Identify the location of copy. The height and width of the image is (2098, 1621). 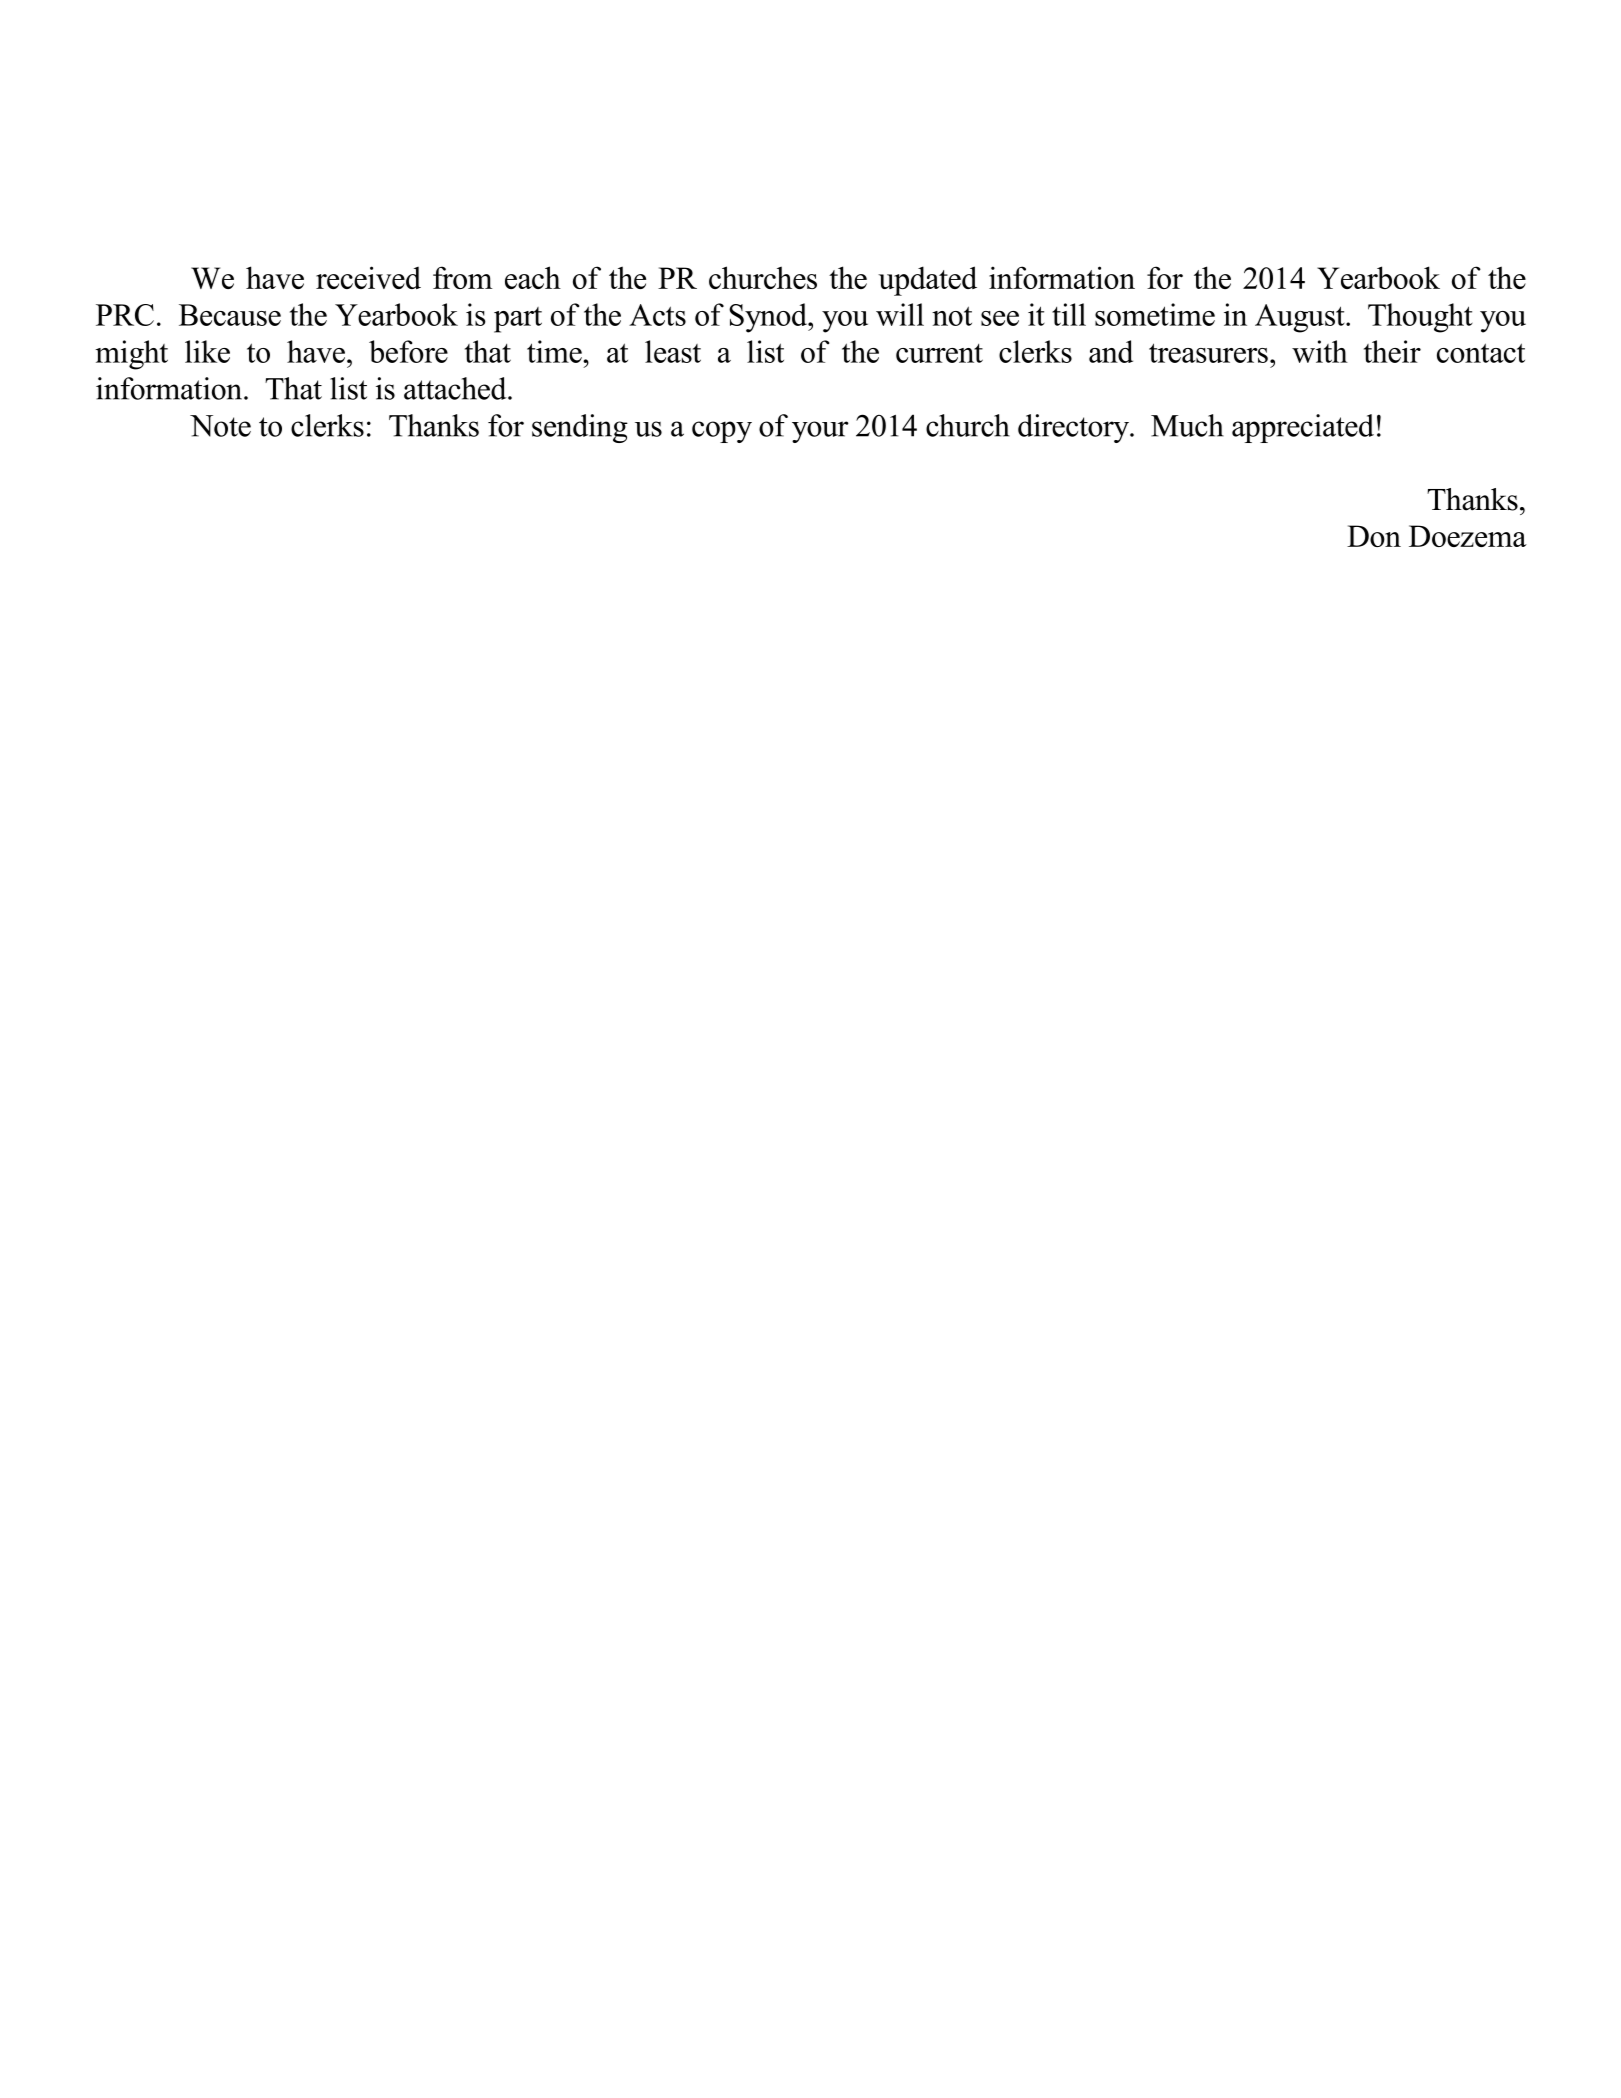
(722, 432).
